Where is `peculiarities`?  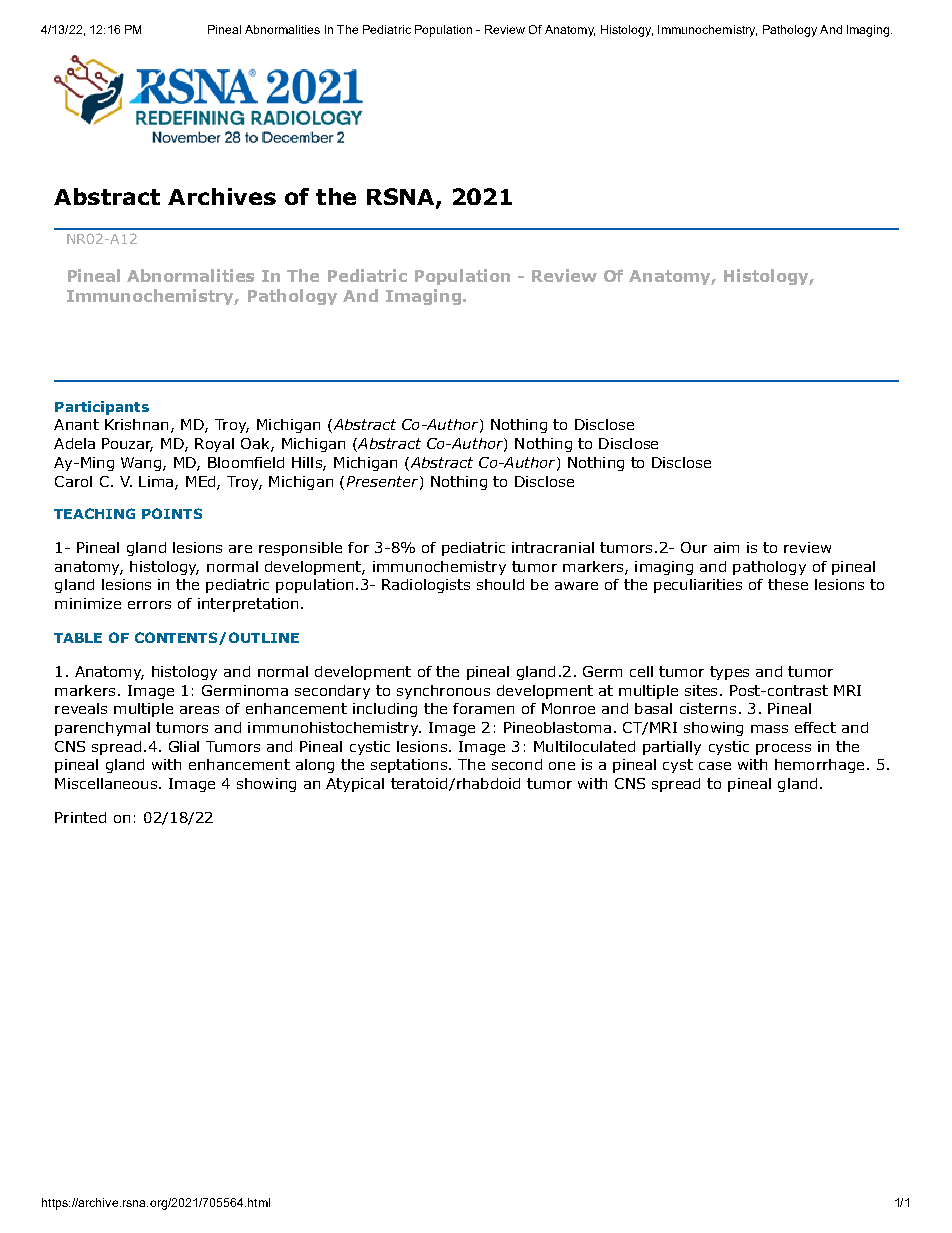 peculiarities is located at coordinates (698, 586).
